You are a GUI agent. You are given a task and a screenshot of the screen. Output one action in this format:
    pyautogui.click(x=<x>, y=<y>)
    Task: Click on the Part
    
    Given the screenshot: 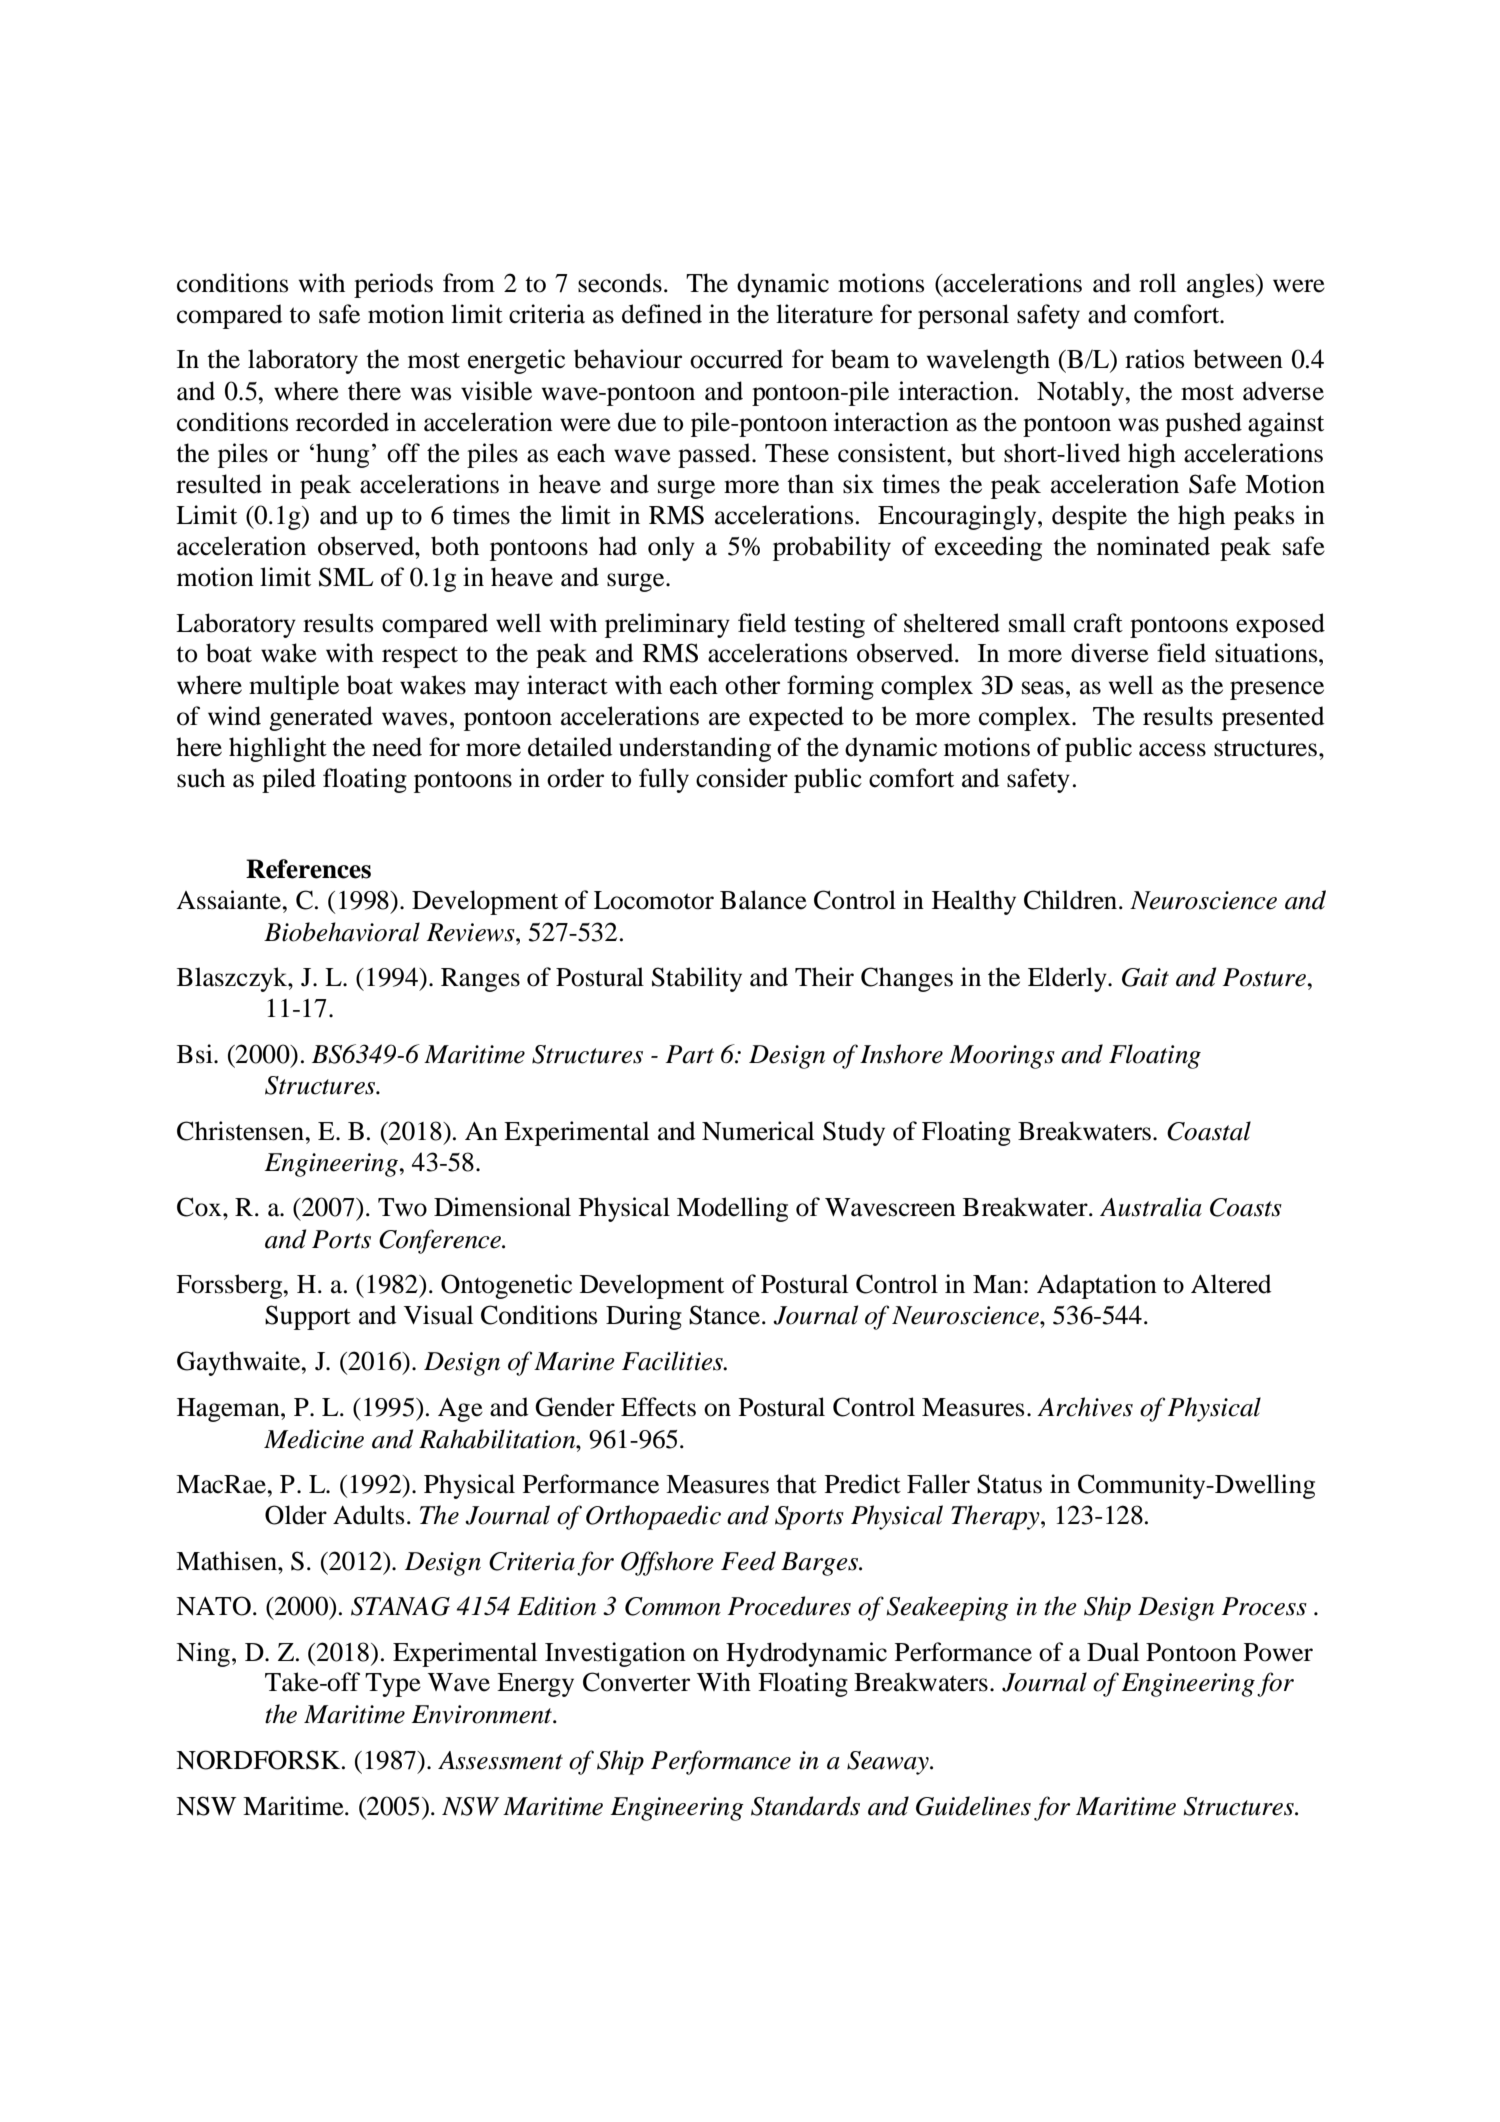 What is the action you would take?
    pyautogui.click(x=690, y=1054)
